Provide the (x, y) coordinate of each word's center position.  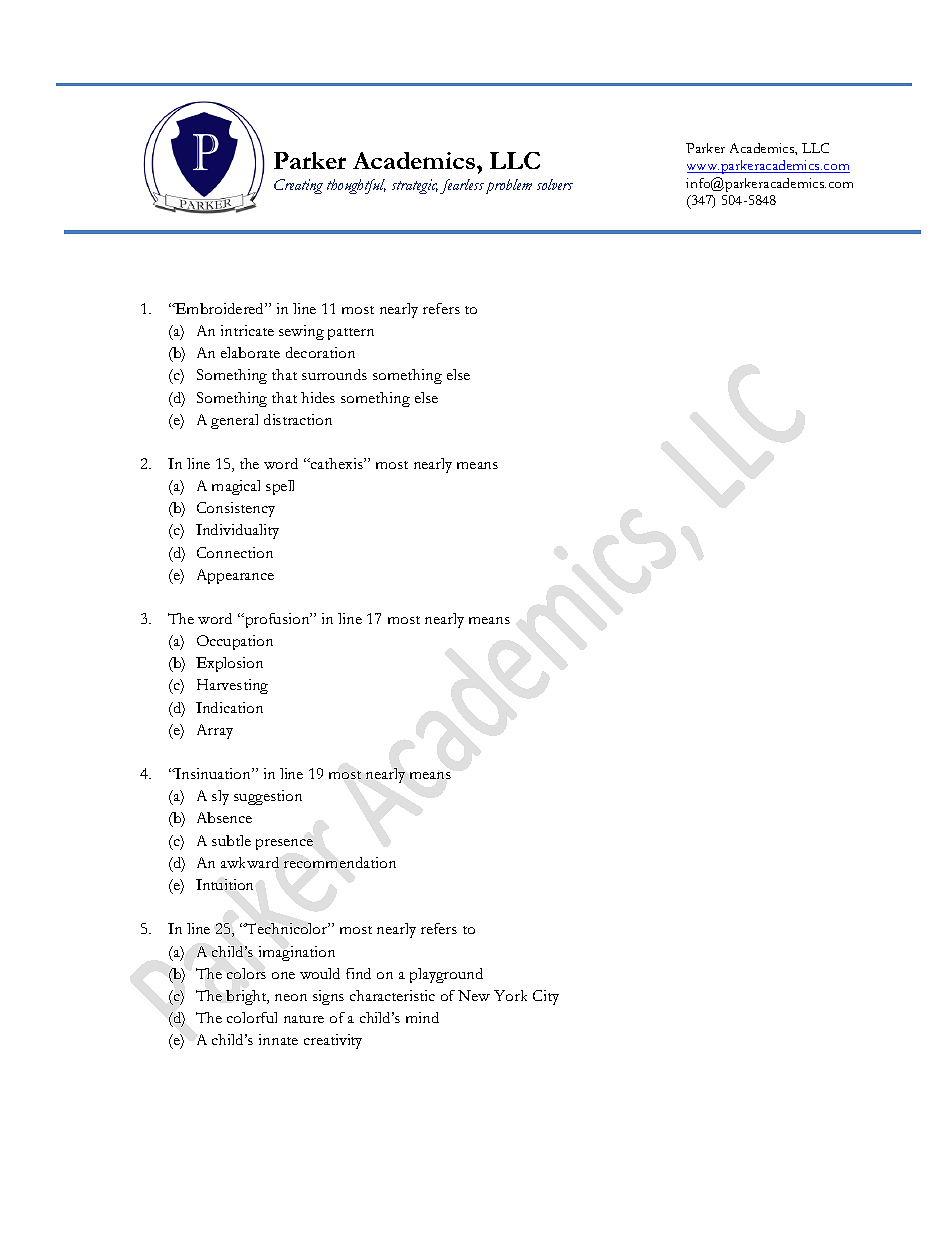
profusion (277, 620)
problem (509, 186)
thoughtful (356, 186)
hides (318, 397)
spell (280, 487)
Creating (298, 186)
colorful (252, 1017)
